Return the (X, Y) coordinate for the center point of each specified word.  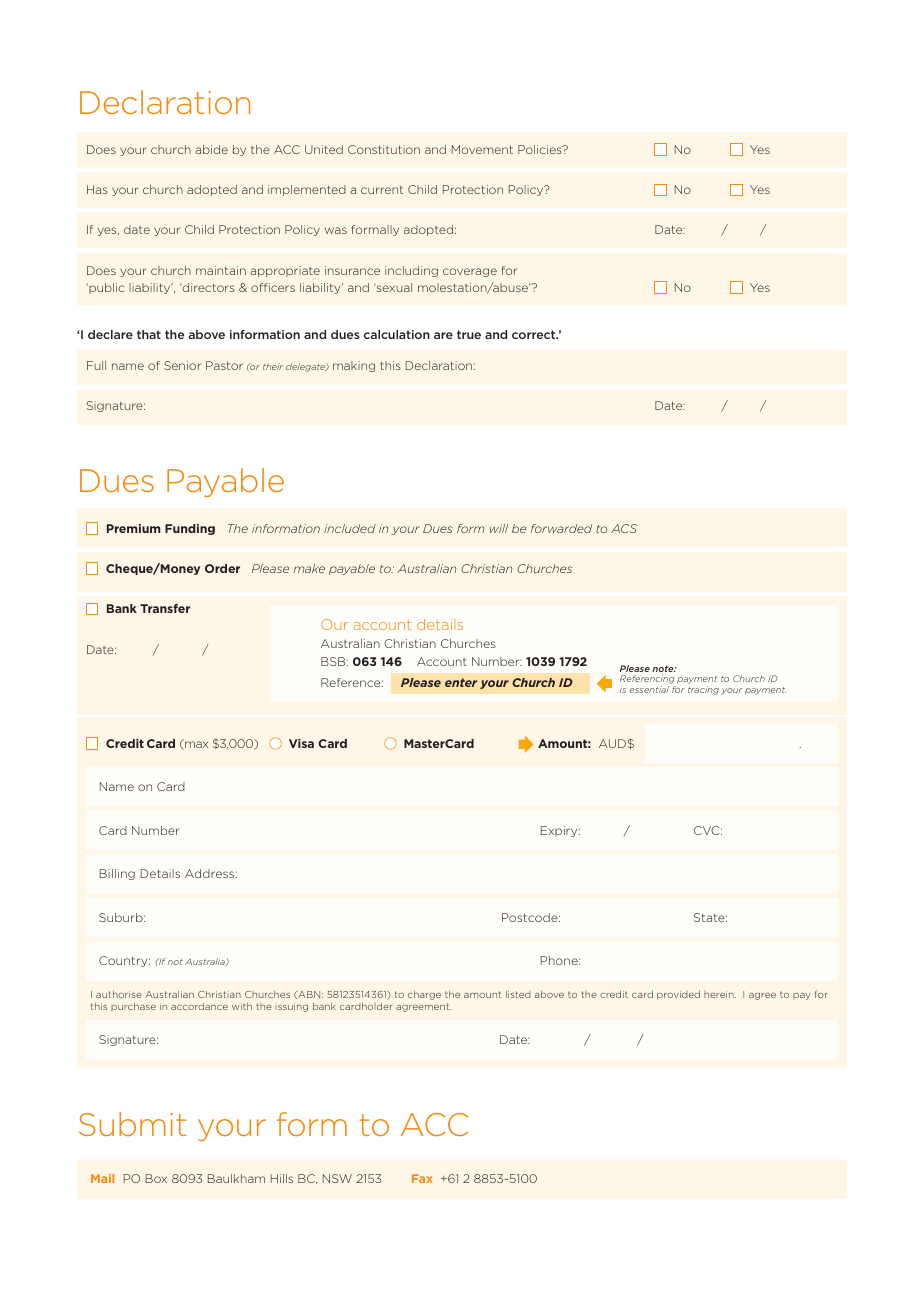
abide (211, 149)
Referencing (648, 681)
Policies (541, 149)
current (382, 190)
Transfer (165, 608)
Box (156, 1178)
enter (461, 682)
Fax (422, 1178)
